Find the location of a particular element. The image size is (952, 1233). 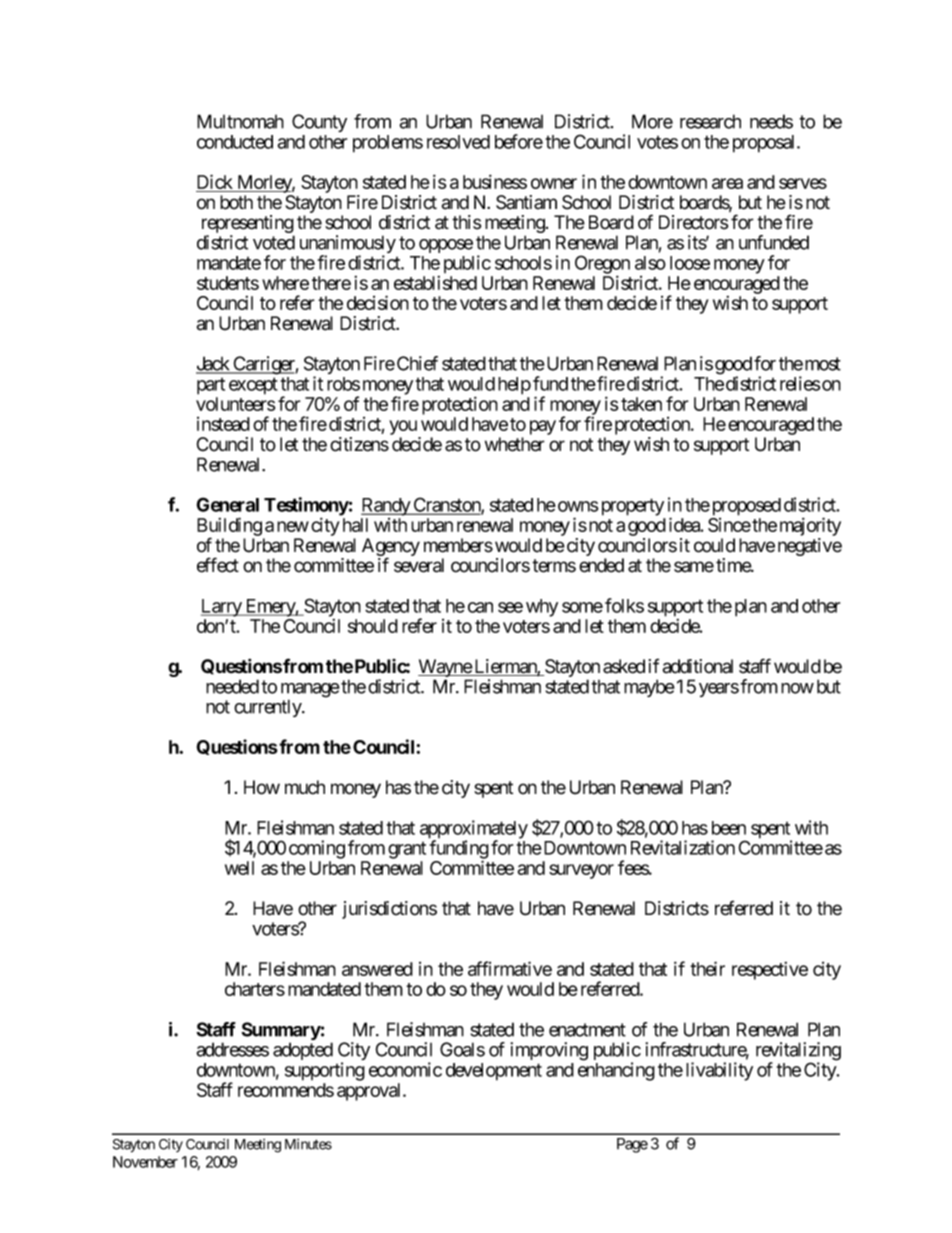

can is located at coordinates (480, 607).
